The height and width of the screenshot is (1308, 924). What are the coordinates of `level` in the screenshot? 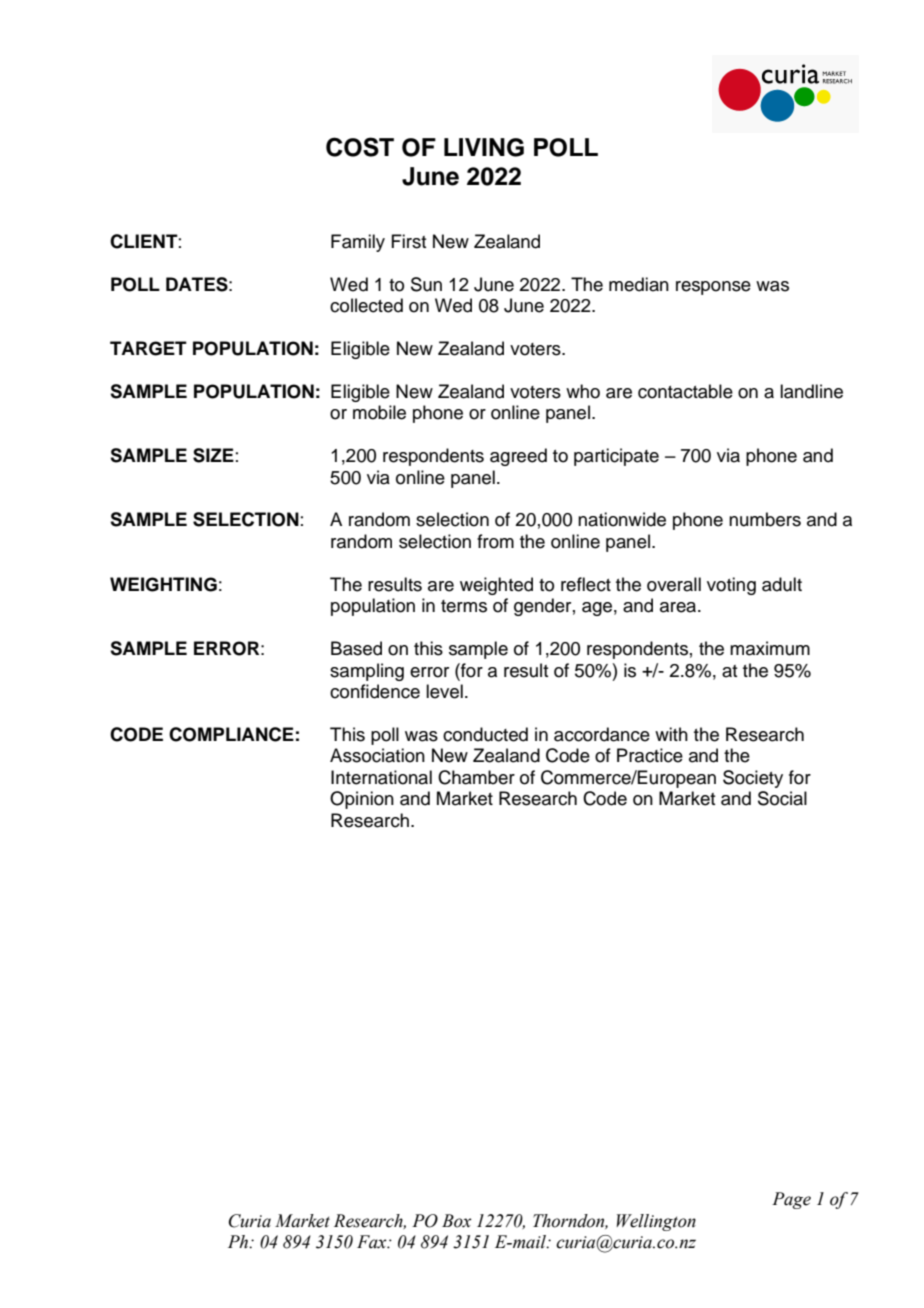 It's located at (444, 691).
